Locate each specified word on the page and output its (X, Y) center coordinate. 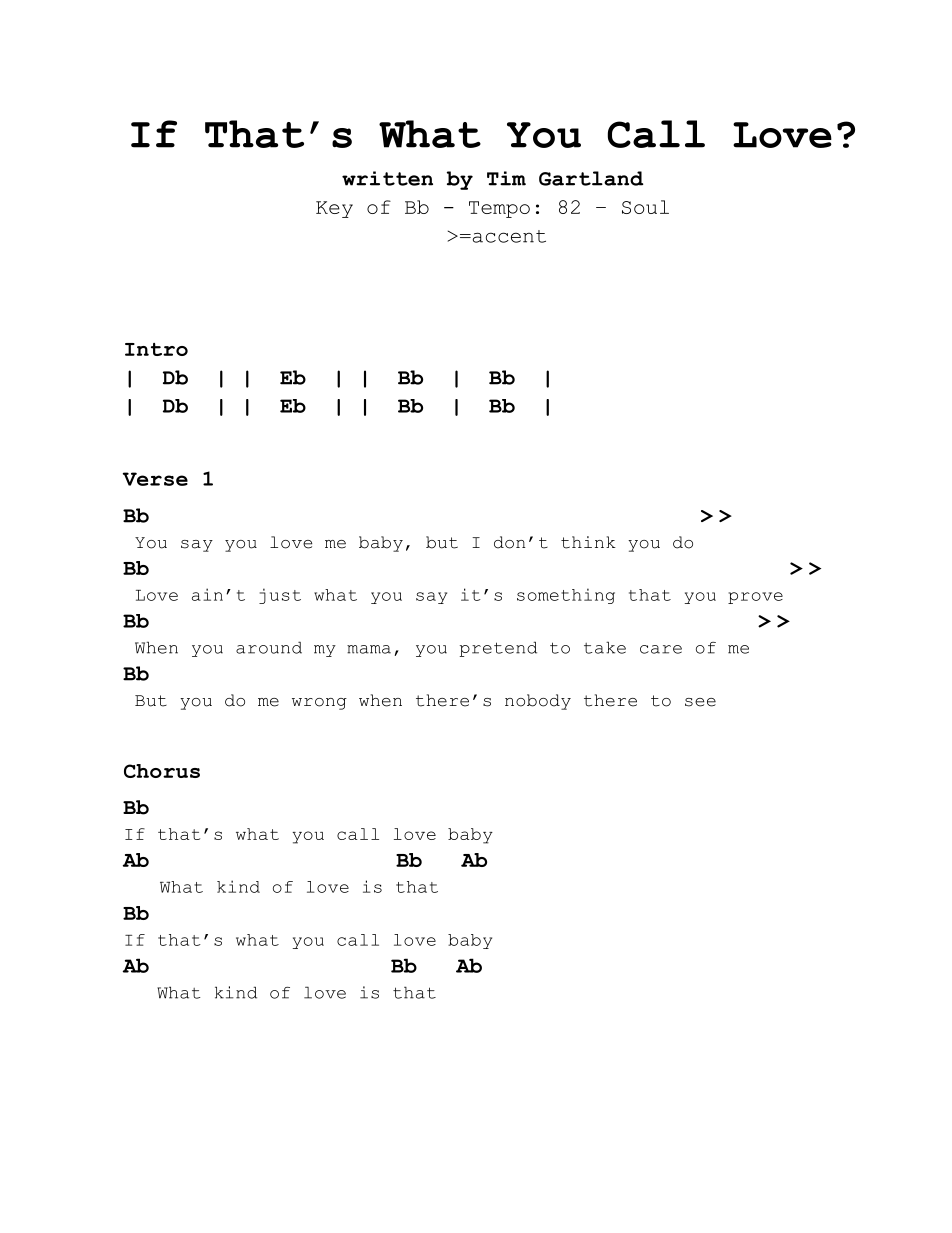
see (700, 702)
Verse (155, 479)
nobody (538, 702)
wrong (319, 704)
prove (755, 598)
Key (334, 209)
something (566, 596)
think (588, 542)
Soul (645, 207)
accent (508, 236)
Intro (156, 349)
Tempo (499, 209)
